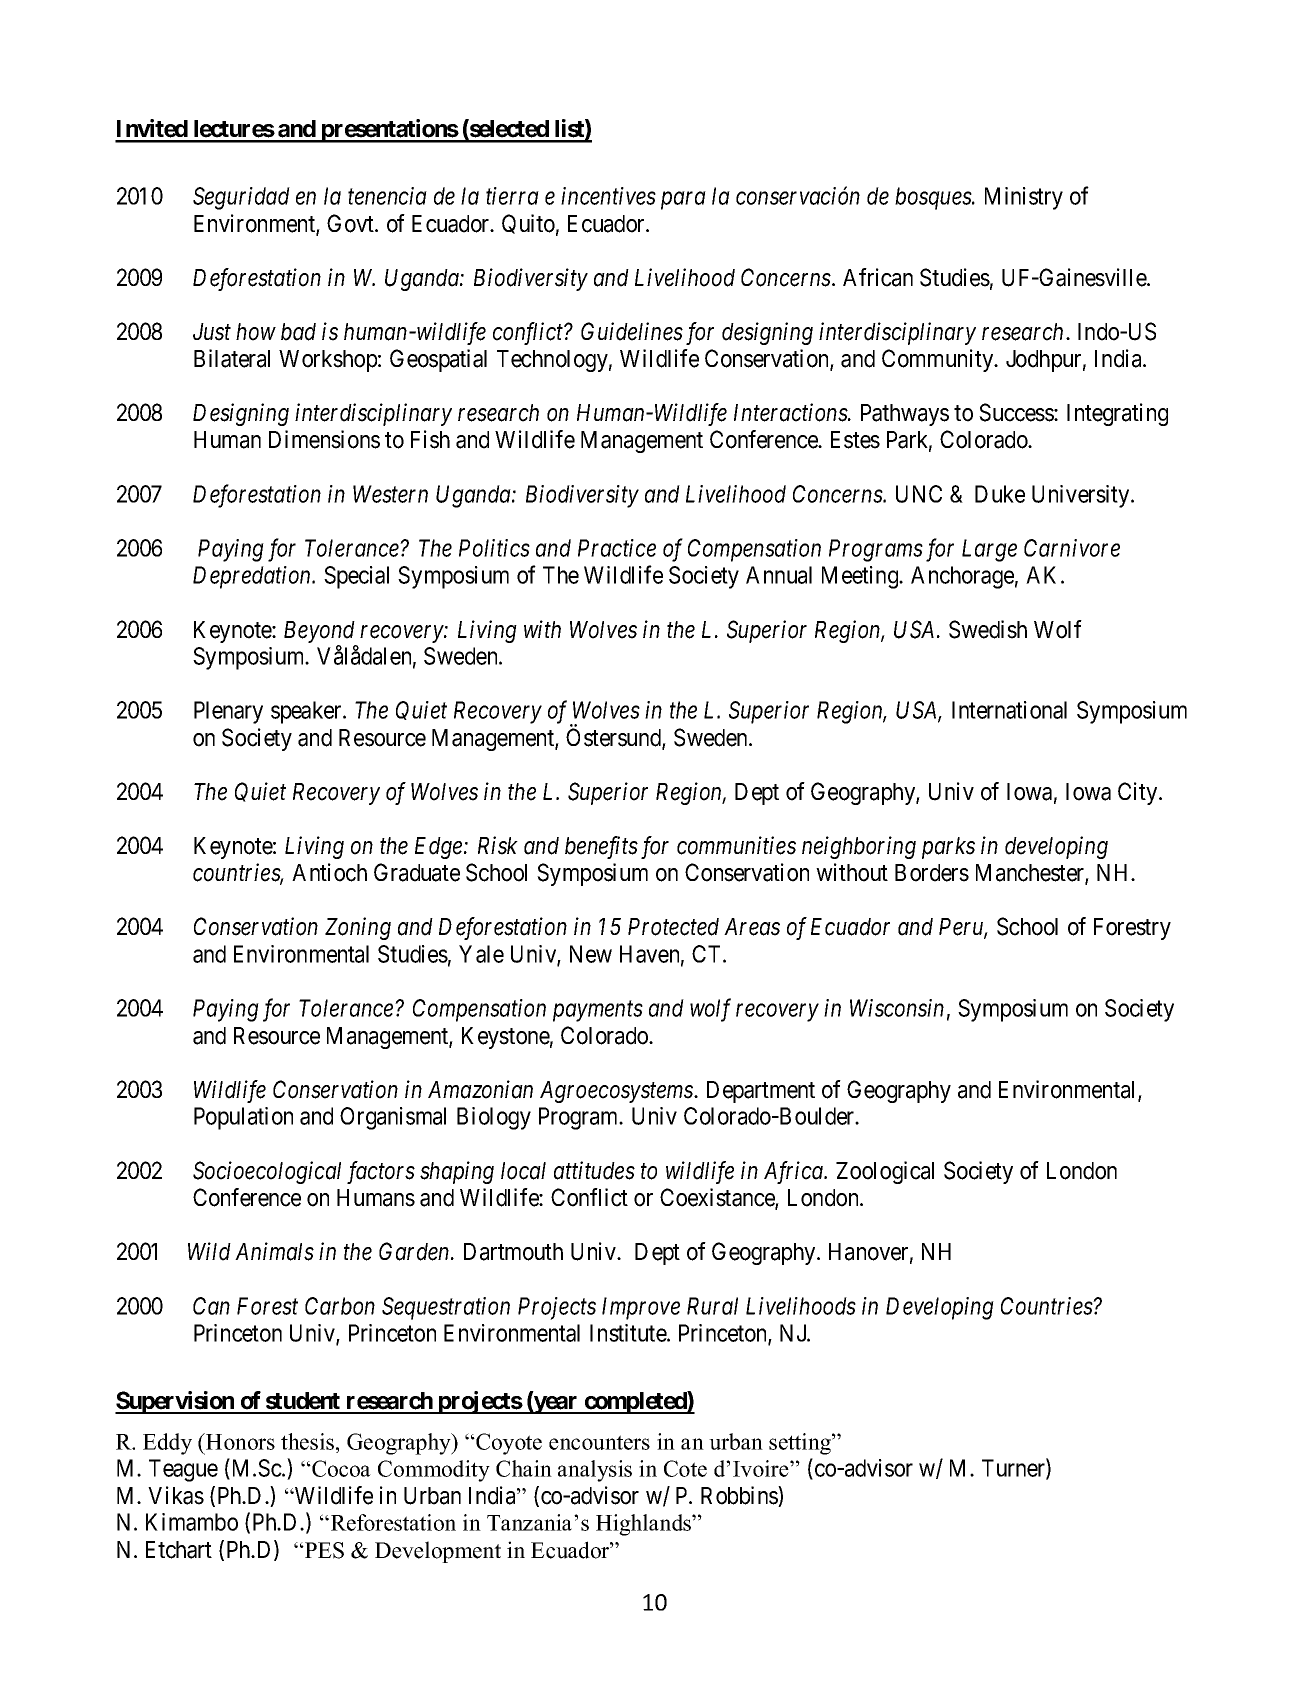  Describe the element at coordinates (801, 1444) in the page. I see `setting` at that location.
